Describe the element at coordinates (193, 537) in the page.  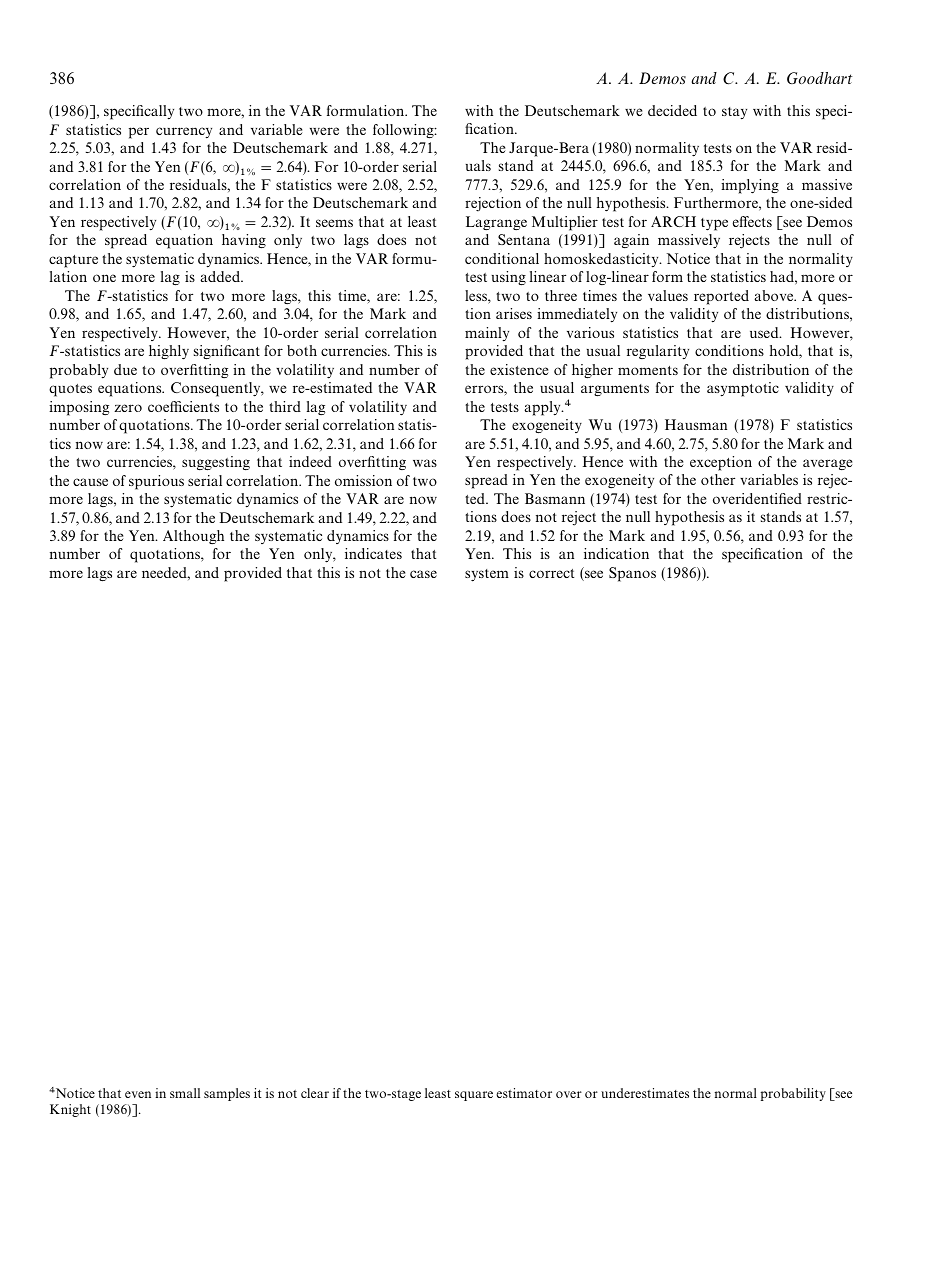
I see `Although` at that location.
